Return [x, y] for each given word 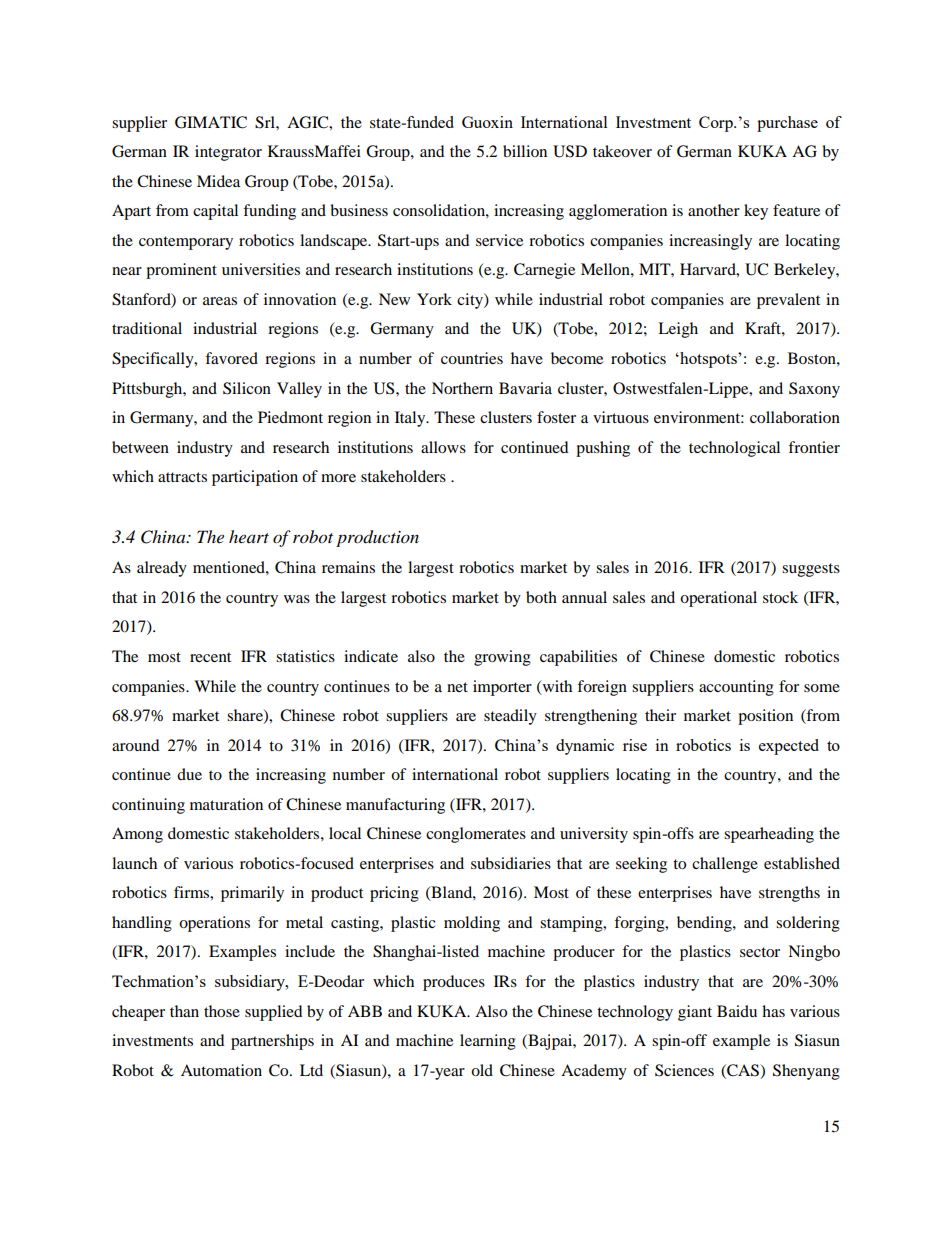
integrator [228, 153]
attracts [182, 477]
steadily [510, 717]
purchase [787, 124]
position [765, 717]
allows [443, 447]
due [189, 774]
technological [734, 449]
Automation [221, 1070]
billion [525, 151]
